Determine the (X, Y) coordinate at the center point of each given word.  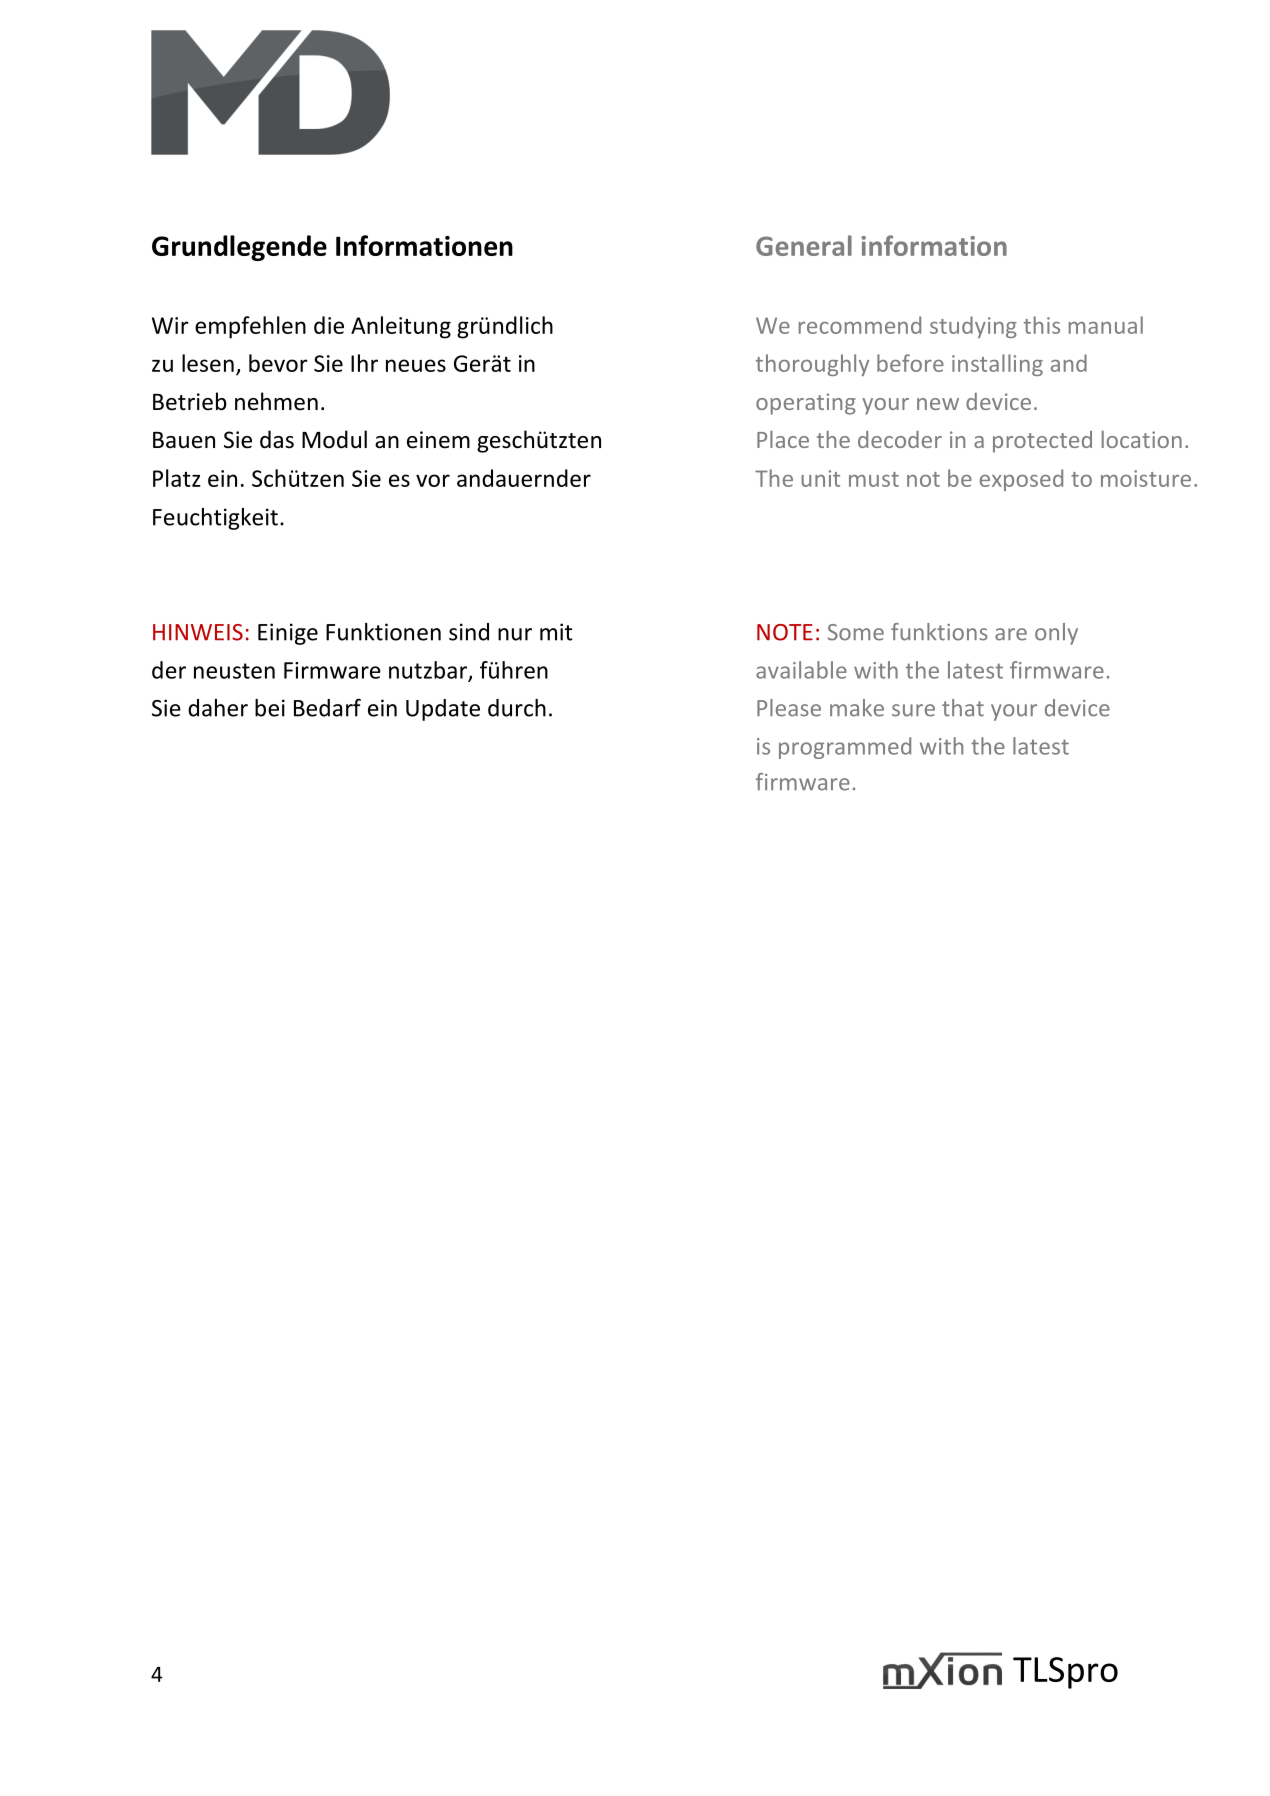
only (1056, 634)
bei (270, 708)
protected (1042, 442)
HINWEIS (198, 632)
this (1042, 325)
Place (783, 439)
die (329, 325)
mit (556, 632)
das (277, 439)
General (804, 245)
